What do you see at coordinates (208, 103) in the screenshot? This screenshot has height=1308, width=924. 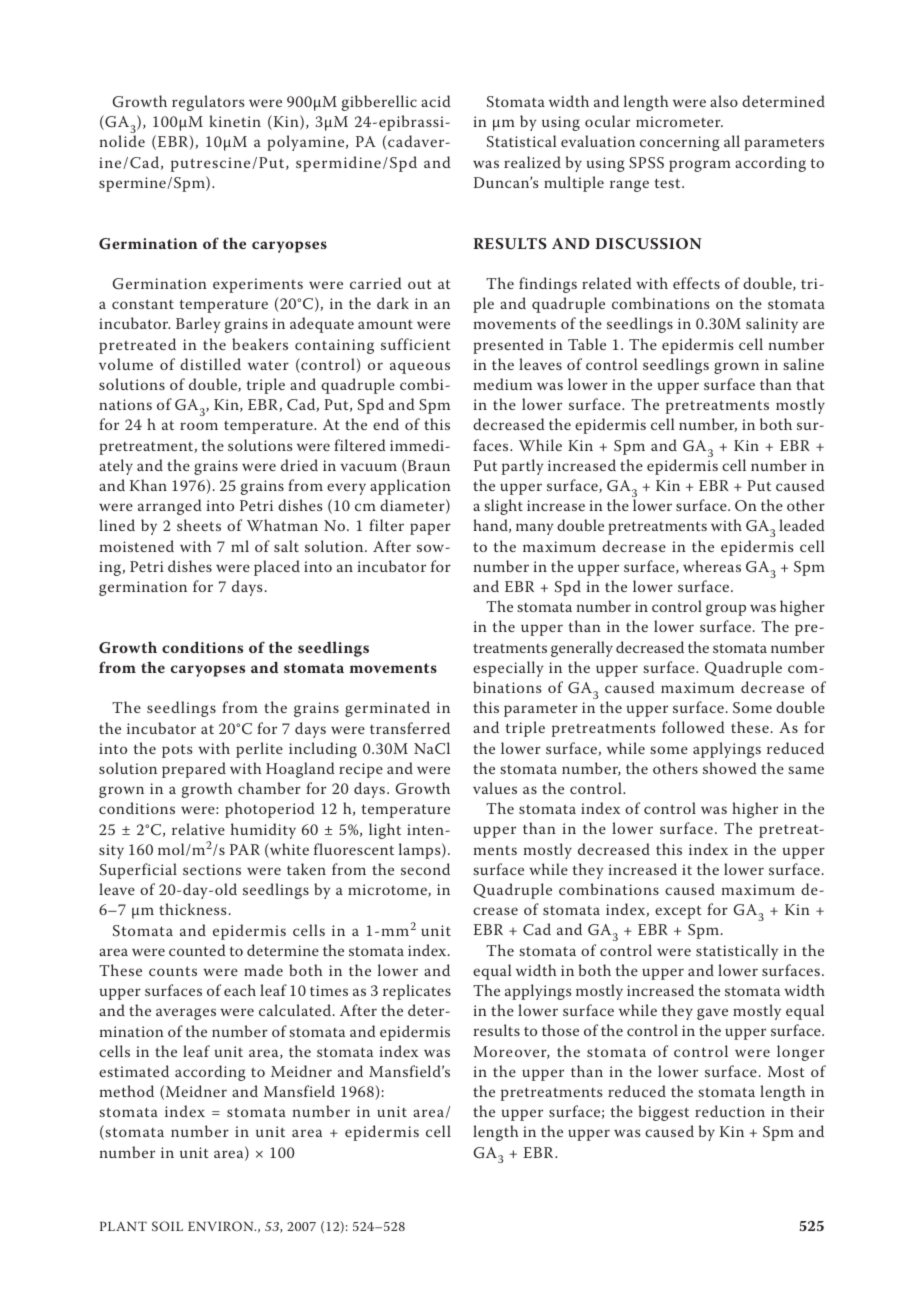 I see `regulators` at bounding box center [208, 103].
